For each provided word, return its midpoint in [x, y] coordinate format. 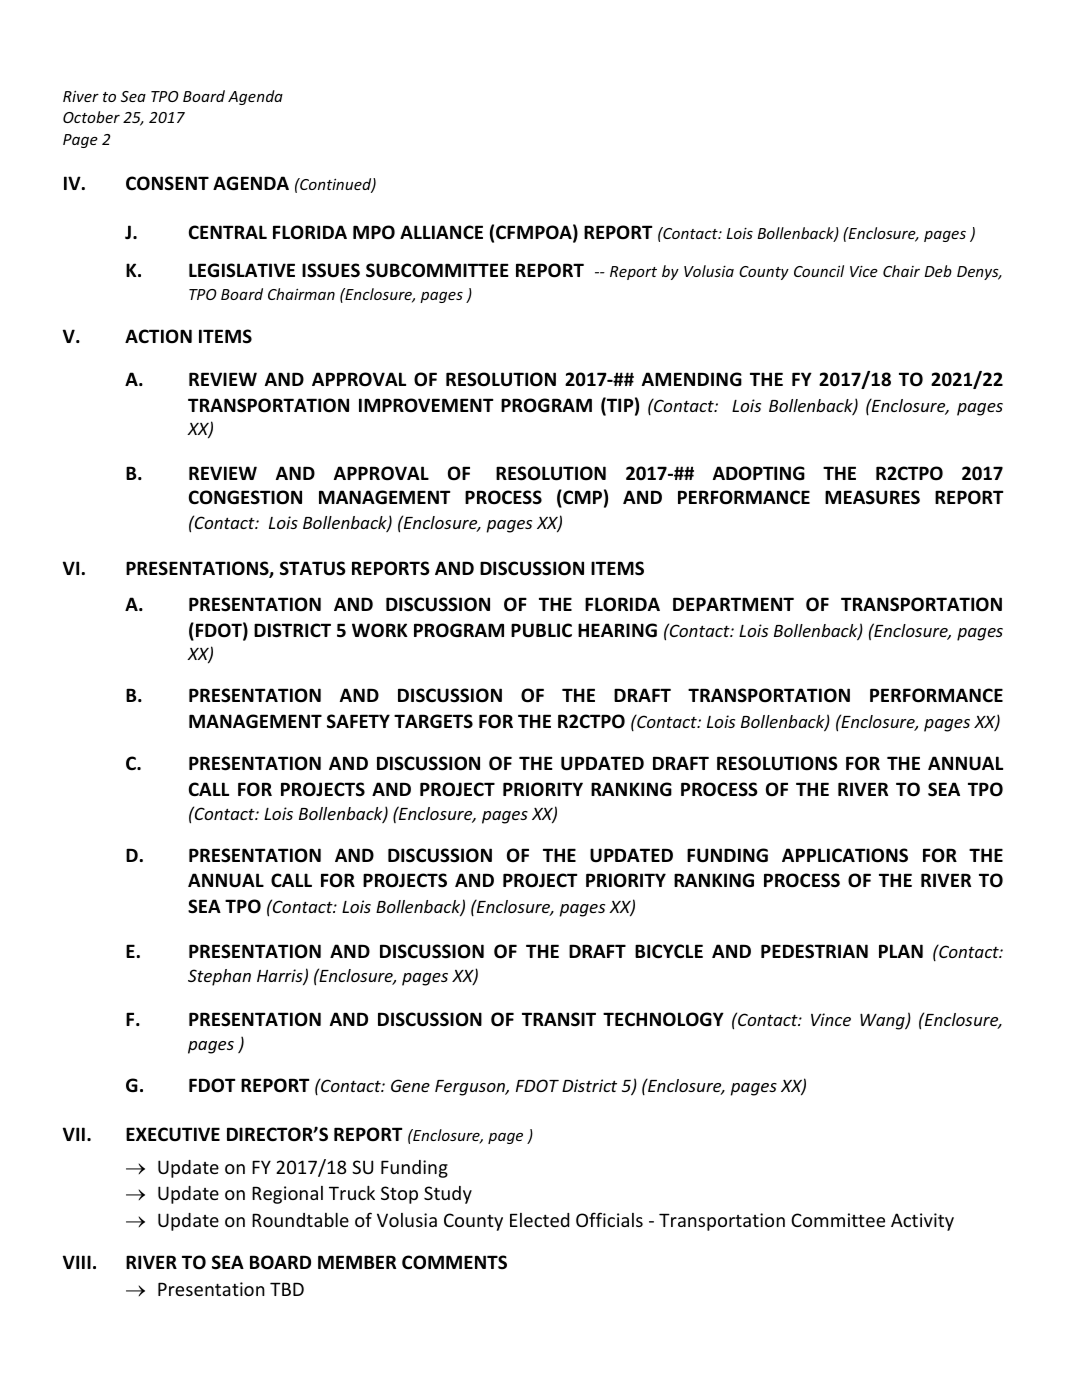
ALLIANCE [441, 232]
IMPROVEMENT [426, 405]
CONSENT [167, 183]
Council [819, 271]
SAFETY [358, 721]
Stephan [219, 977]
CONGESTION [245, 497]
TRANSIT [559, 1019]
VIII [77, 1262]
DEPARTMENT [733, 604]
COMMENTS [454, 1262]
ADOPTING [759, 473]
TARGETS [433, 721]
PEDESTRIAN [814, 951]
